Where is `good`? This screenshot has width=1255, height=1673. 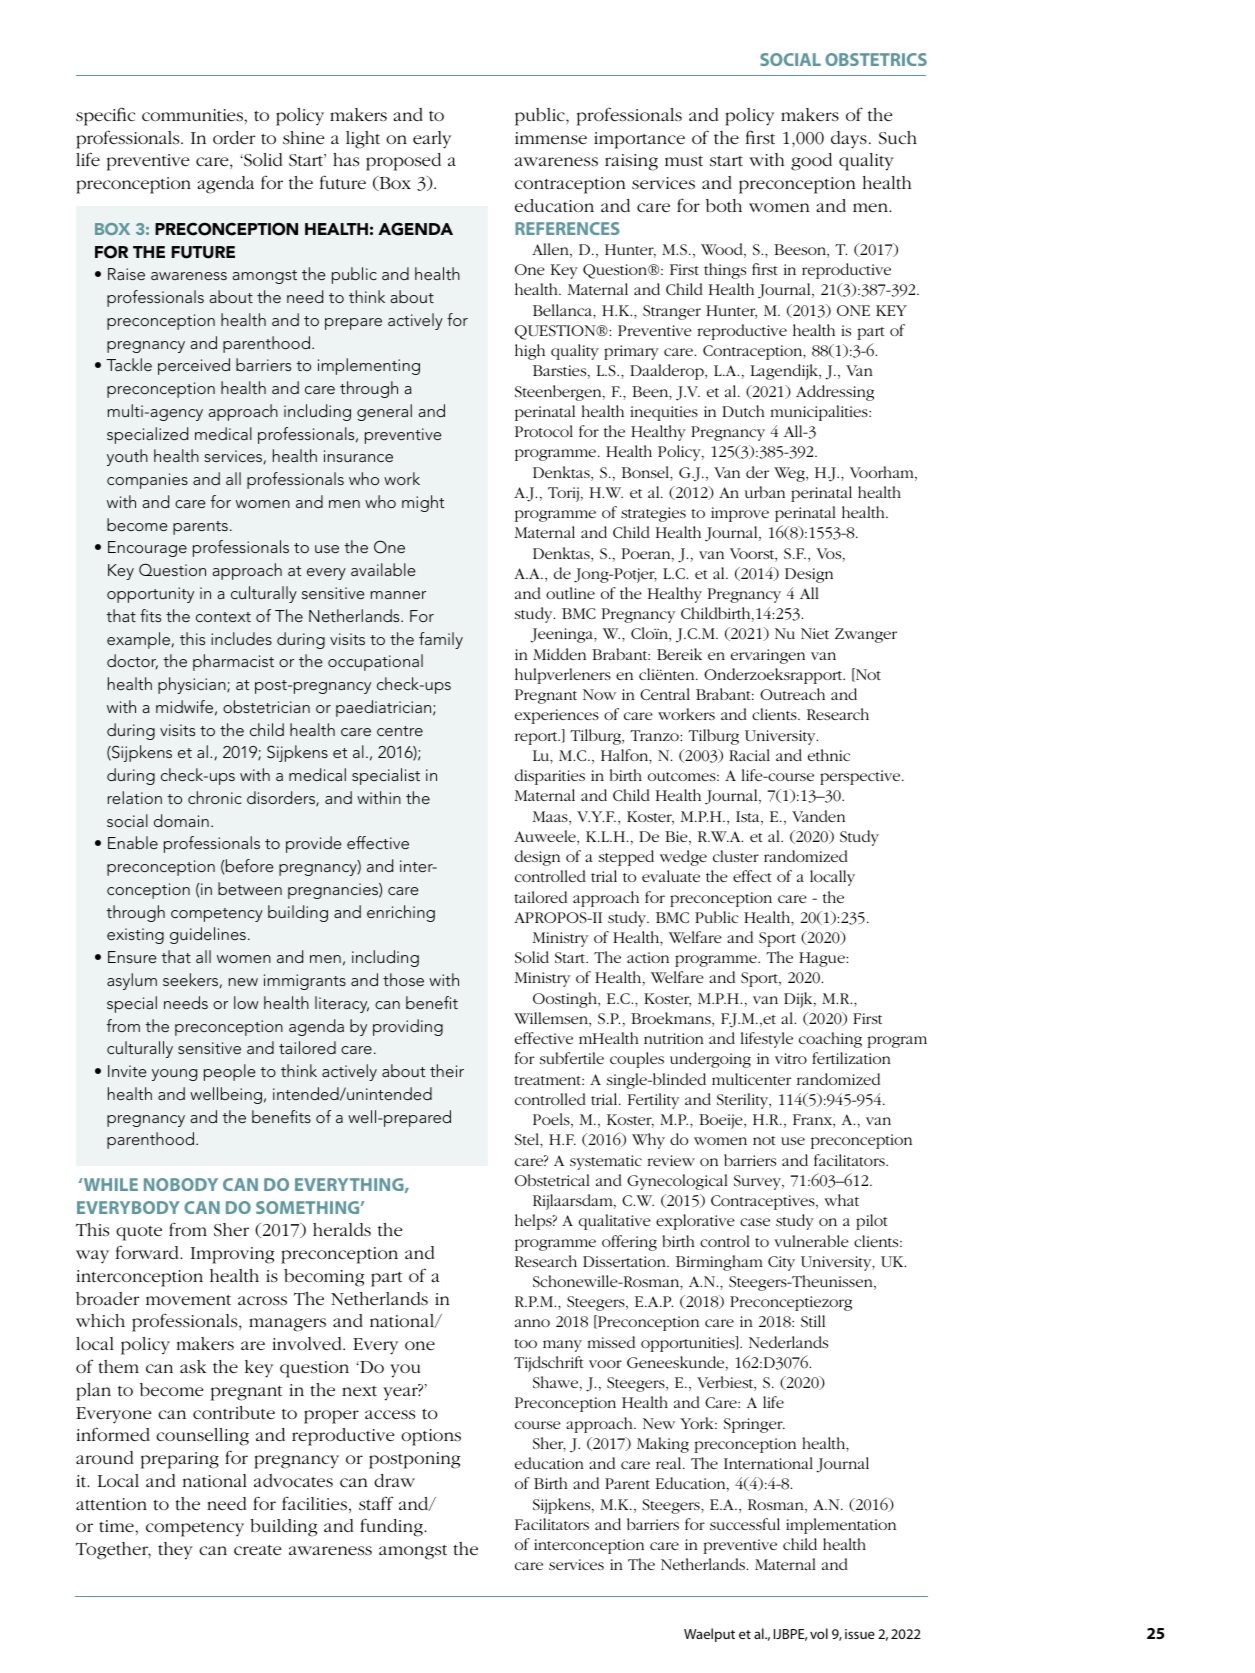
good is located at coordinates (811, 162).
